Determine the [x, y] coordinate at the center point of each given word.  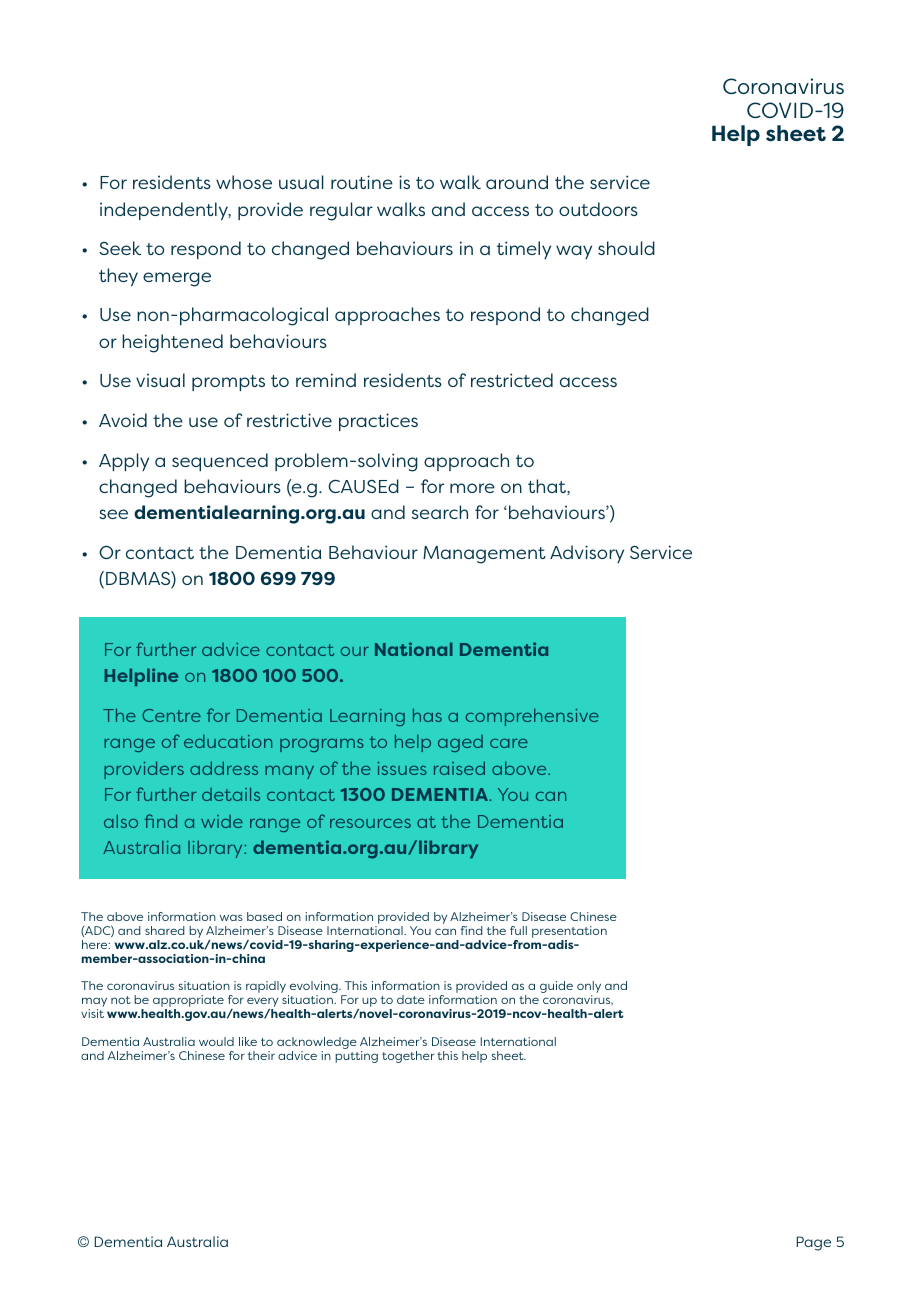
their [261, 1055]
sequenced [220, 462]
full [518, 930]
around [517, 182]
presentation [569, 933]
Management [484, 555]
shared [165, 930]
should [626, 248]
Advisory [587, 554]
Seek [120, 248]
